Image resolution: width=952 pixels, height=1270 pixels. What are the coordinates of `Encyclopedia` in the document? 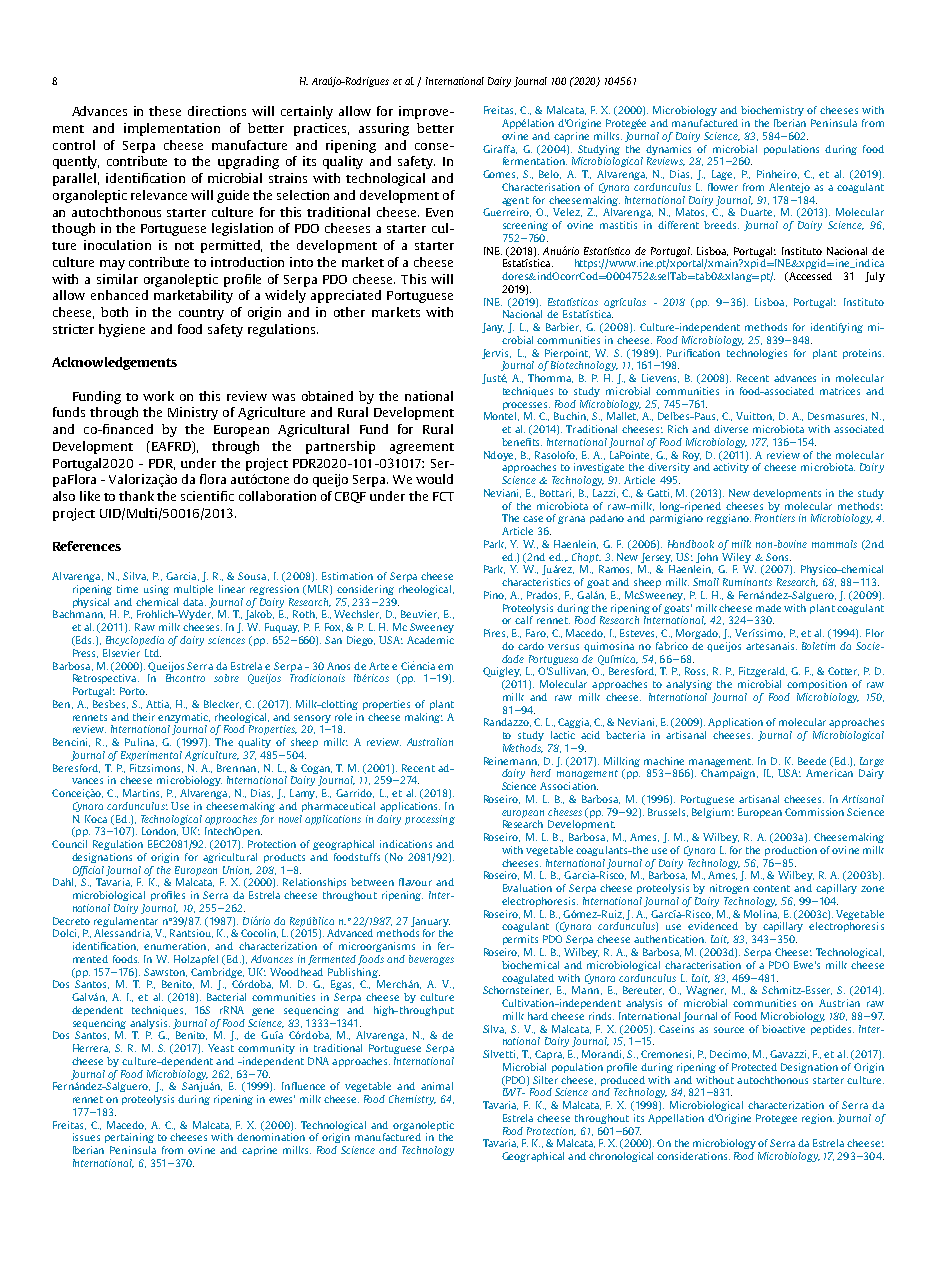 It's located at (135, 641).
